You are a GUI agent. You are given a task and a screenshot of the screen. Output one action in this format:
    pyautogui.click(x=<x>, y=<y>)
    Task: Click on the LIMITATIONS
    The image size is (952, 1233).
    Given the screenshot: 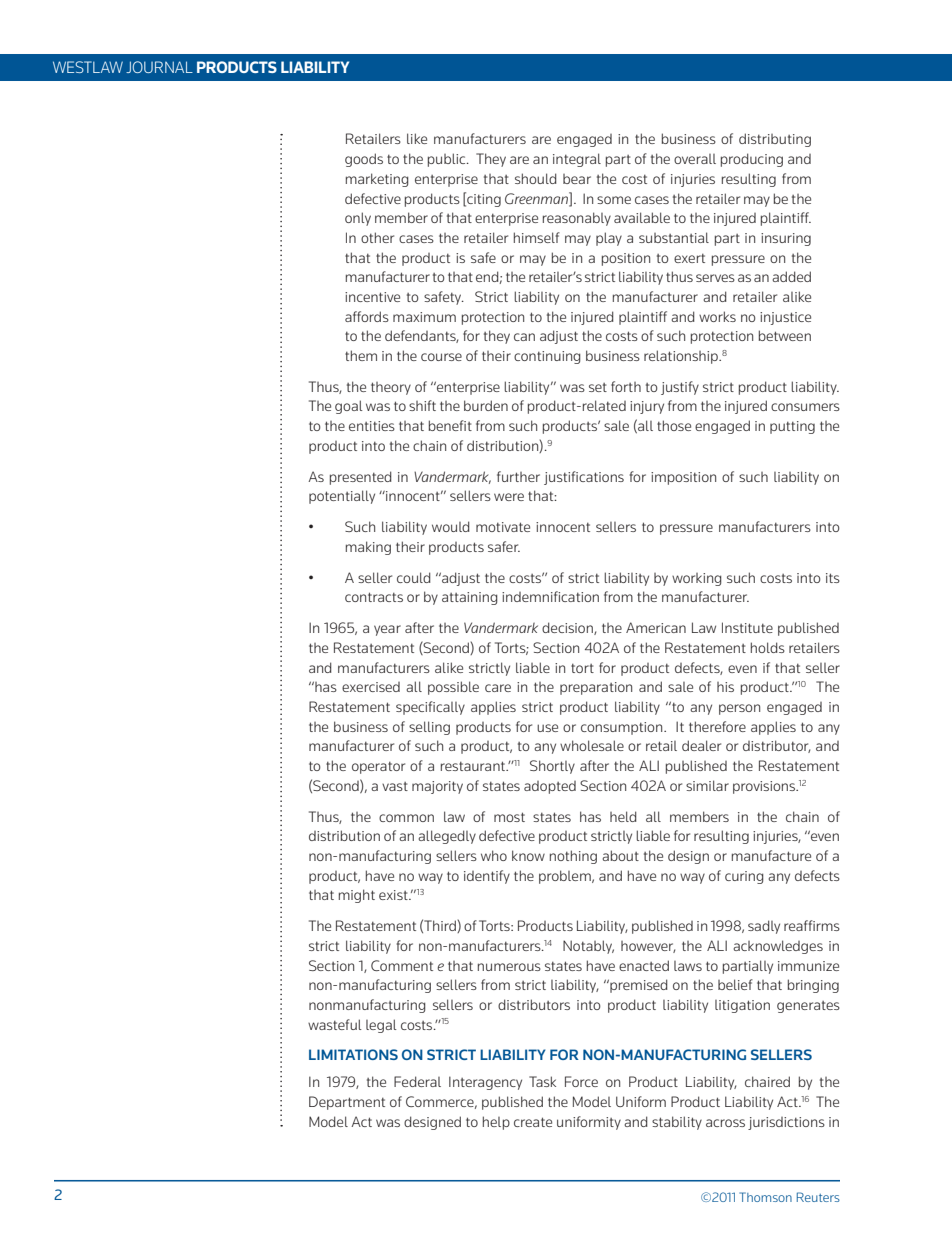 What is the action you would take?
    pyautogui.click(x=353, y=1054)
